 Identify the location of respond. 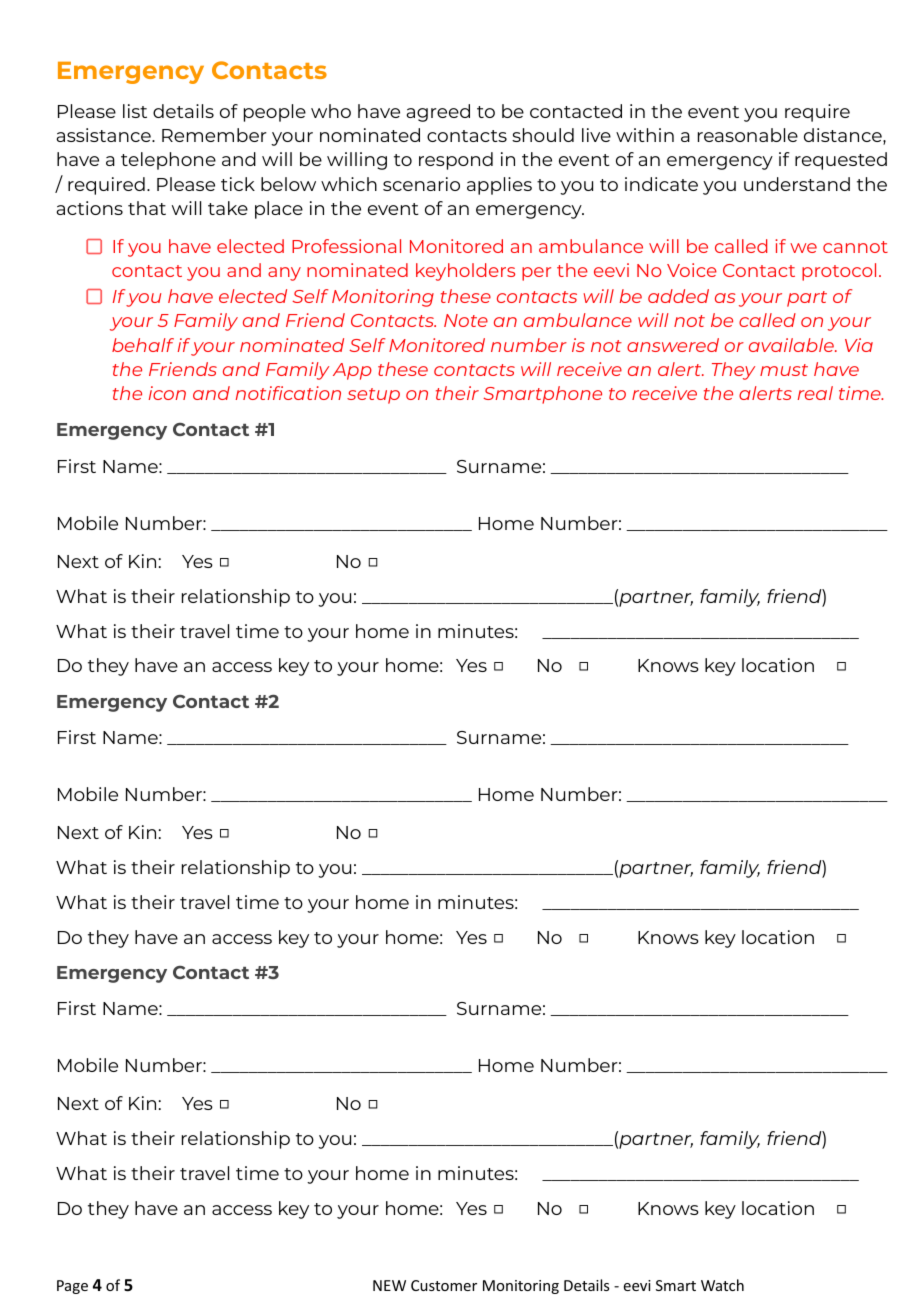
(456, 161).
